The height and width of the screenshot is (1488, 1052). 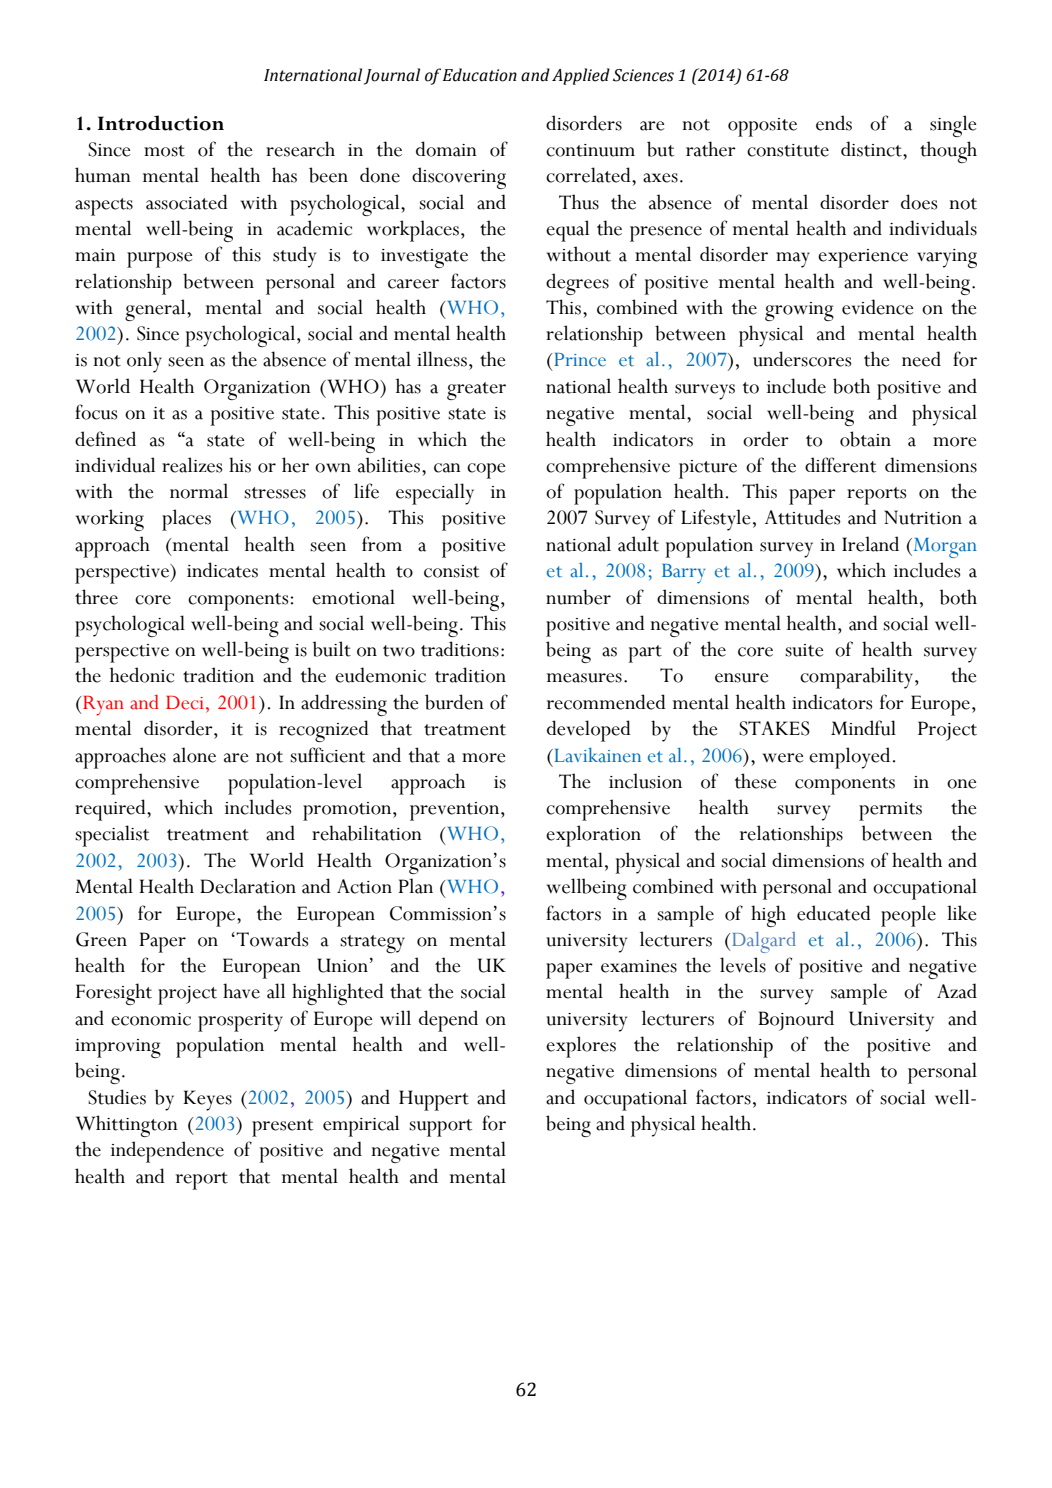 I want to click on Declaration, so click(x=248, y=886).
